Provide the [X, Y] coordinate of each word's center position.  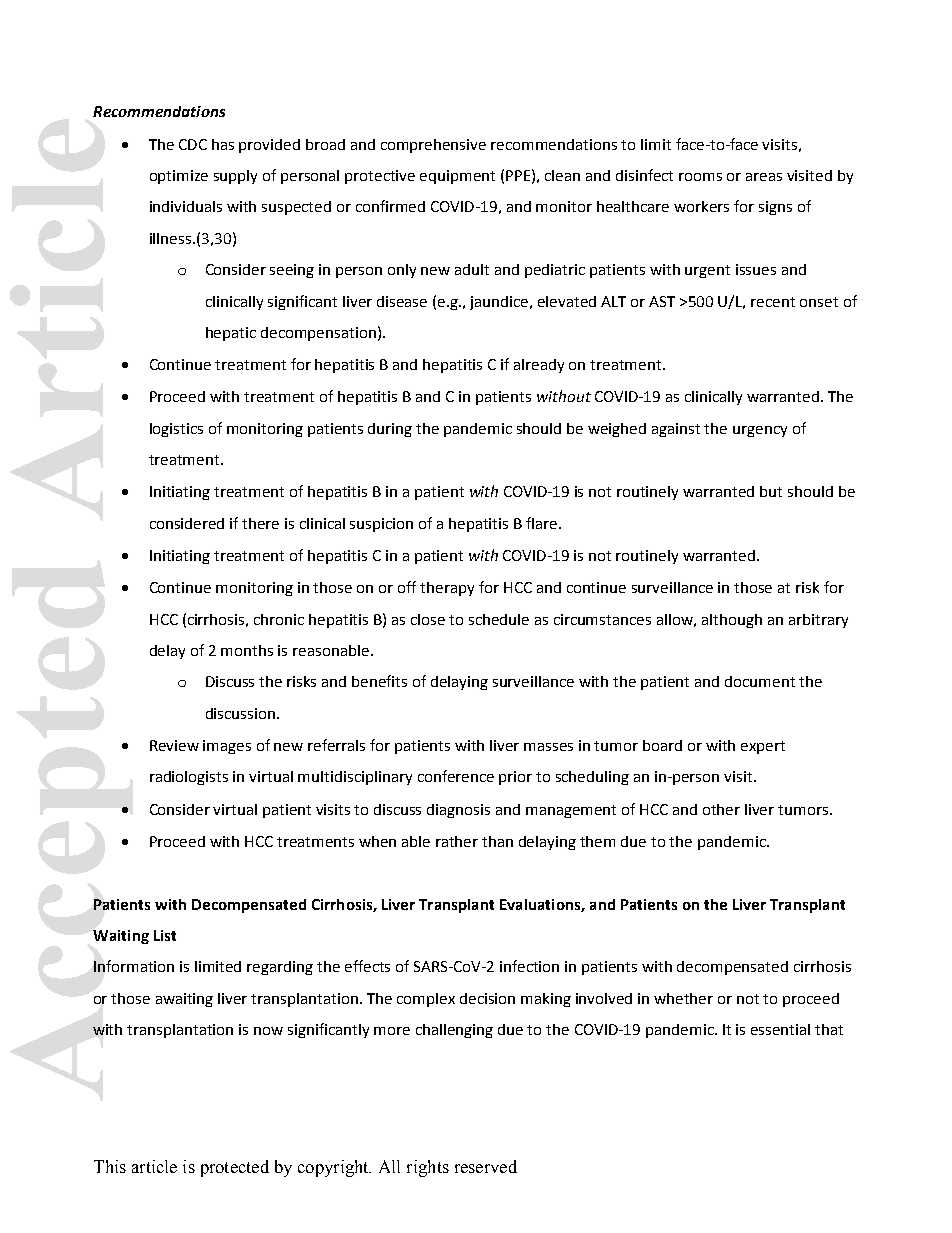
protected [235, 1168]
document [760, 681]
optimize [179, 177]
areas [764, 177]
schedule [499, 619]
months [247, 650]
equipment [457, 177]
